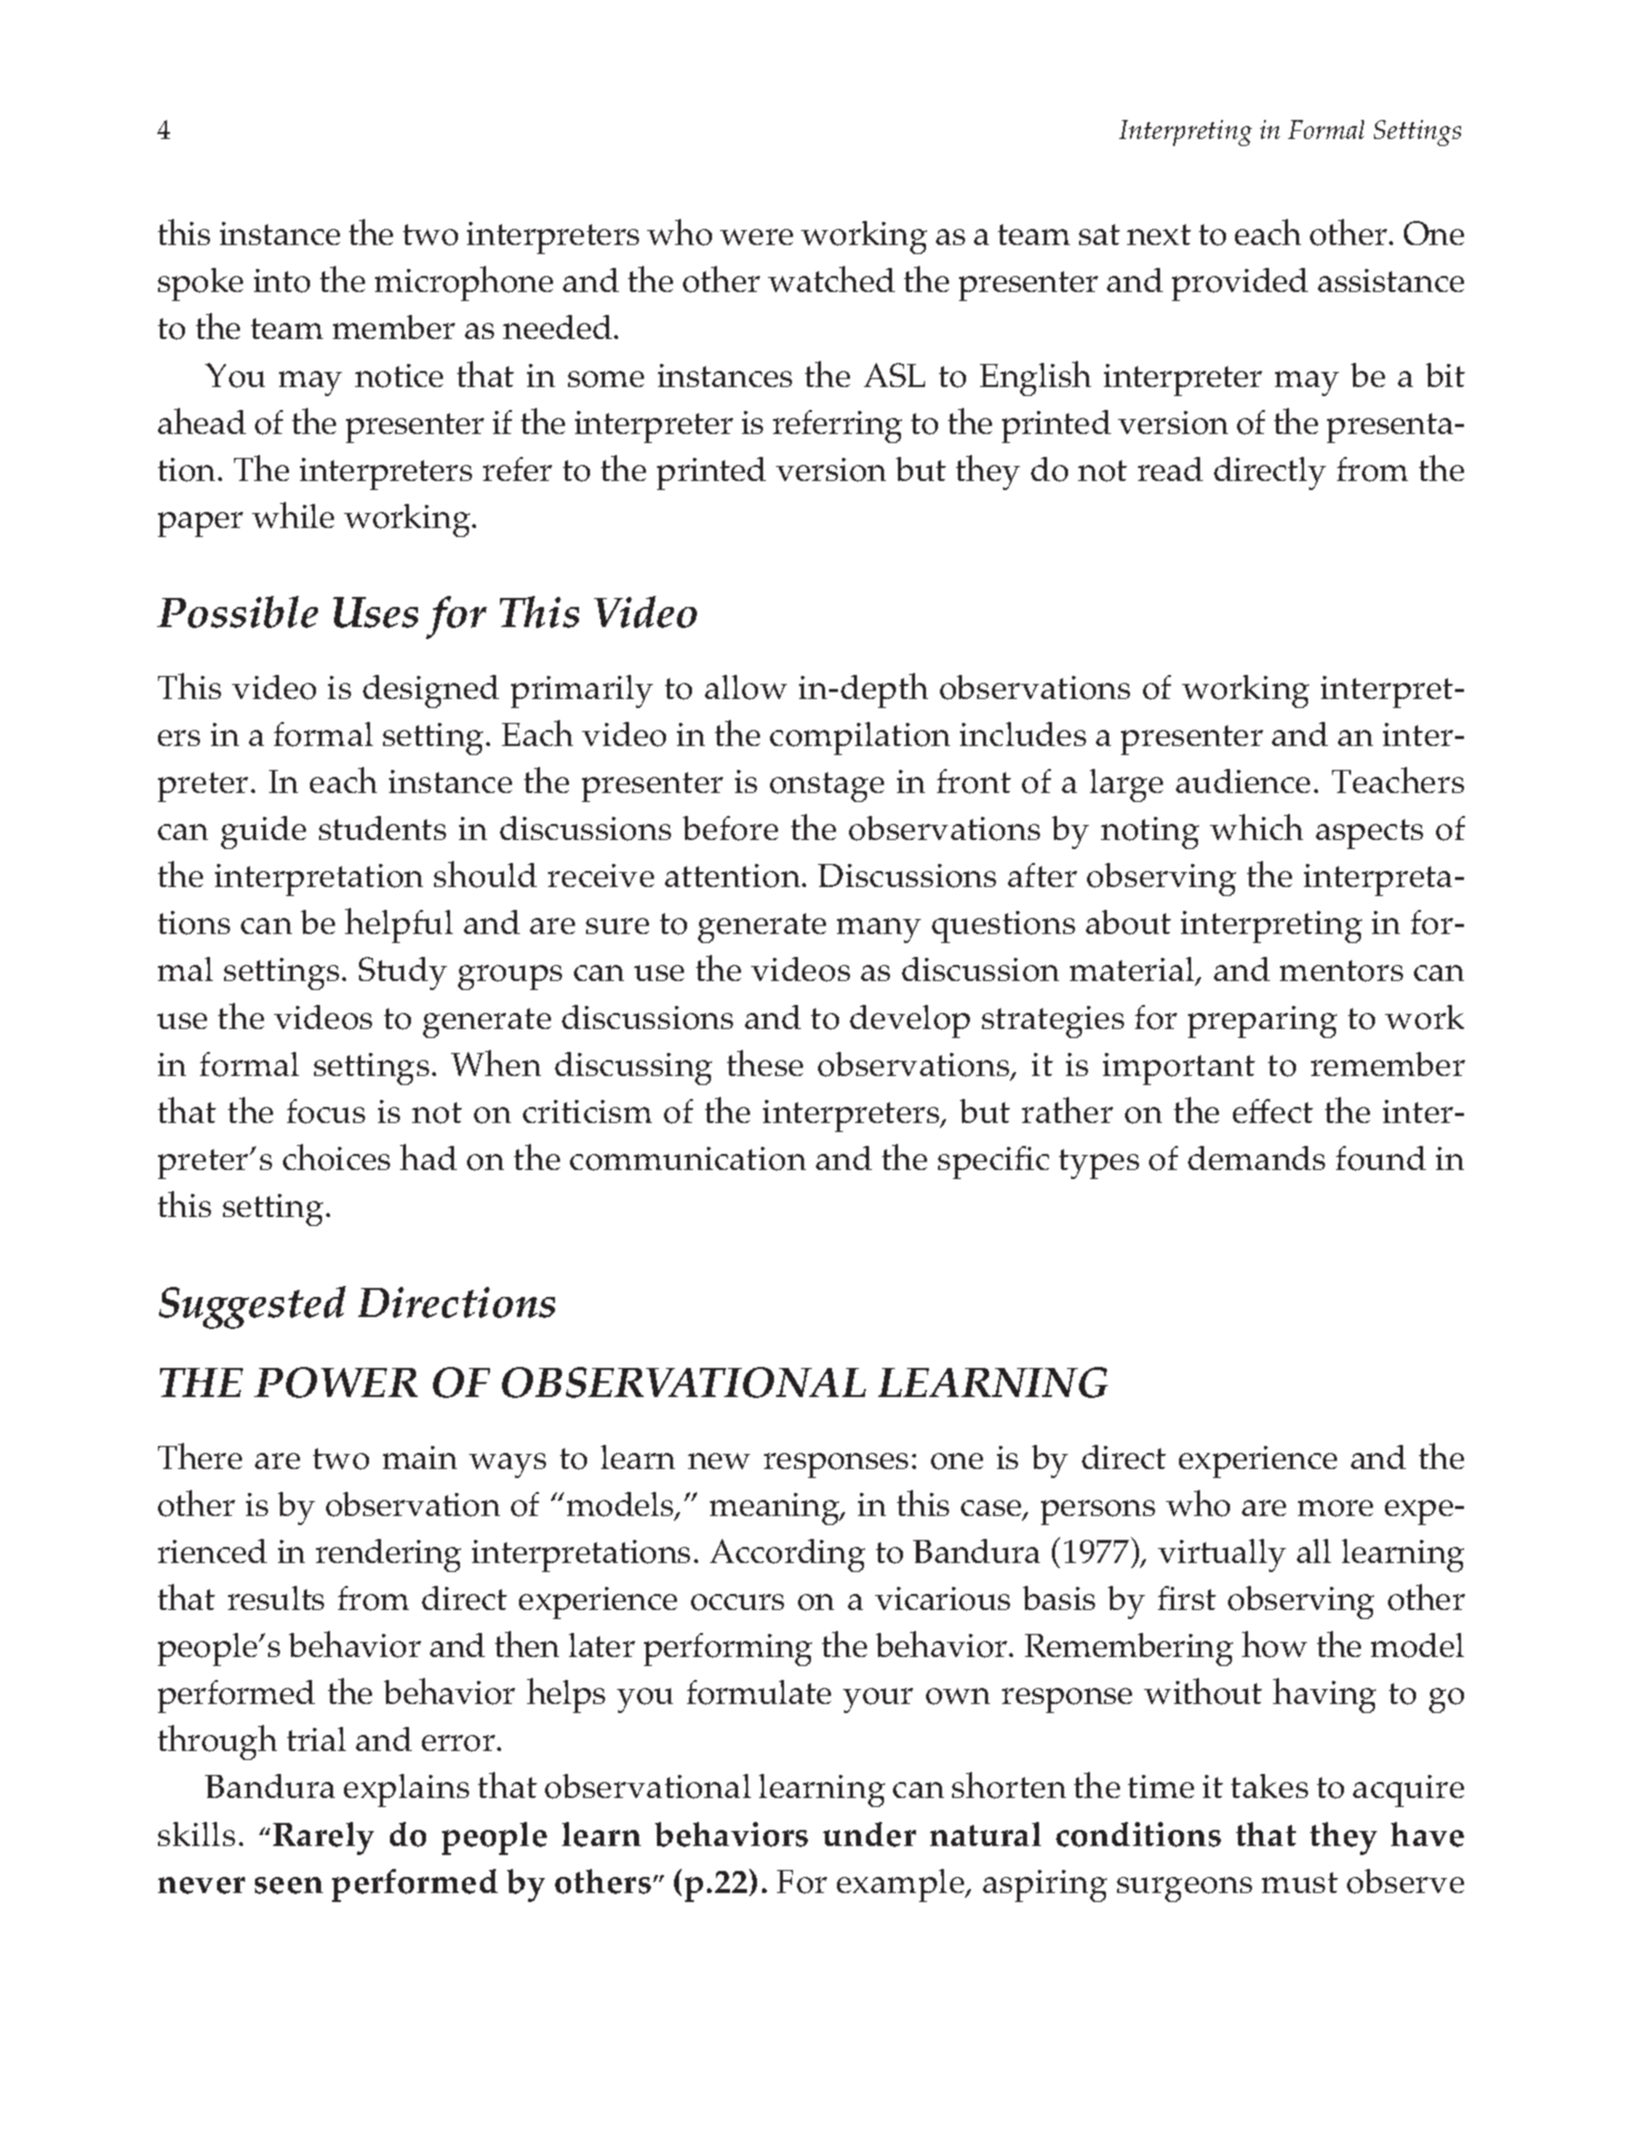 This image has height=2132, width=1647. What do you see at coordinates (382, 828) in the image?
I see `students` at bounding box center [382, 828].
